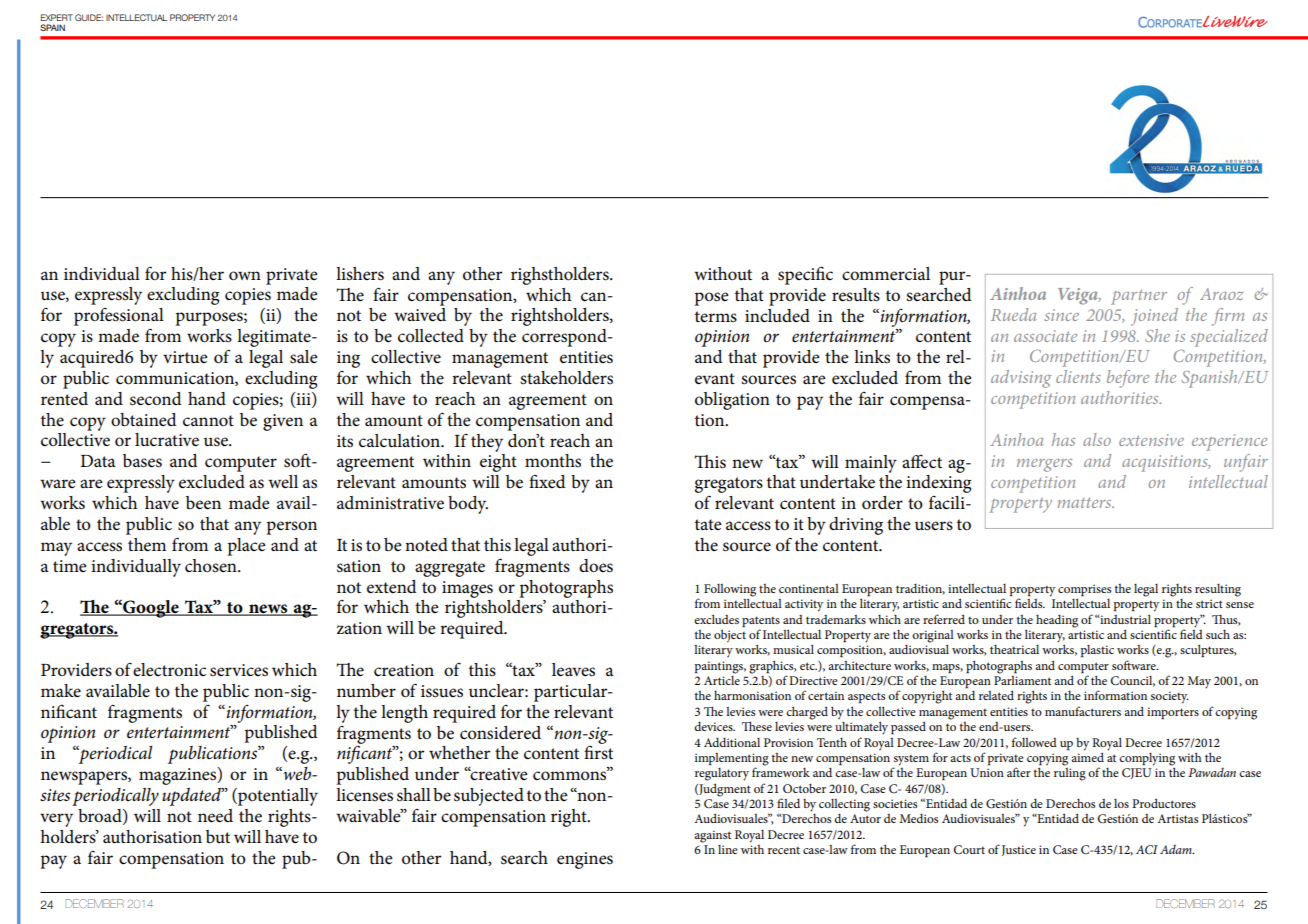  Describe the element at coordinates (730, 636) in the document. I see `object` at that location.
